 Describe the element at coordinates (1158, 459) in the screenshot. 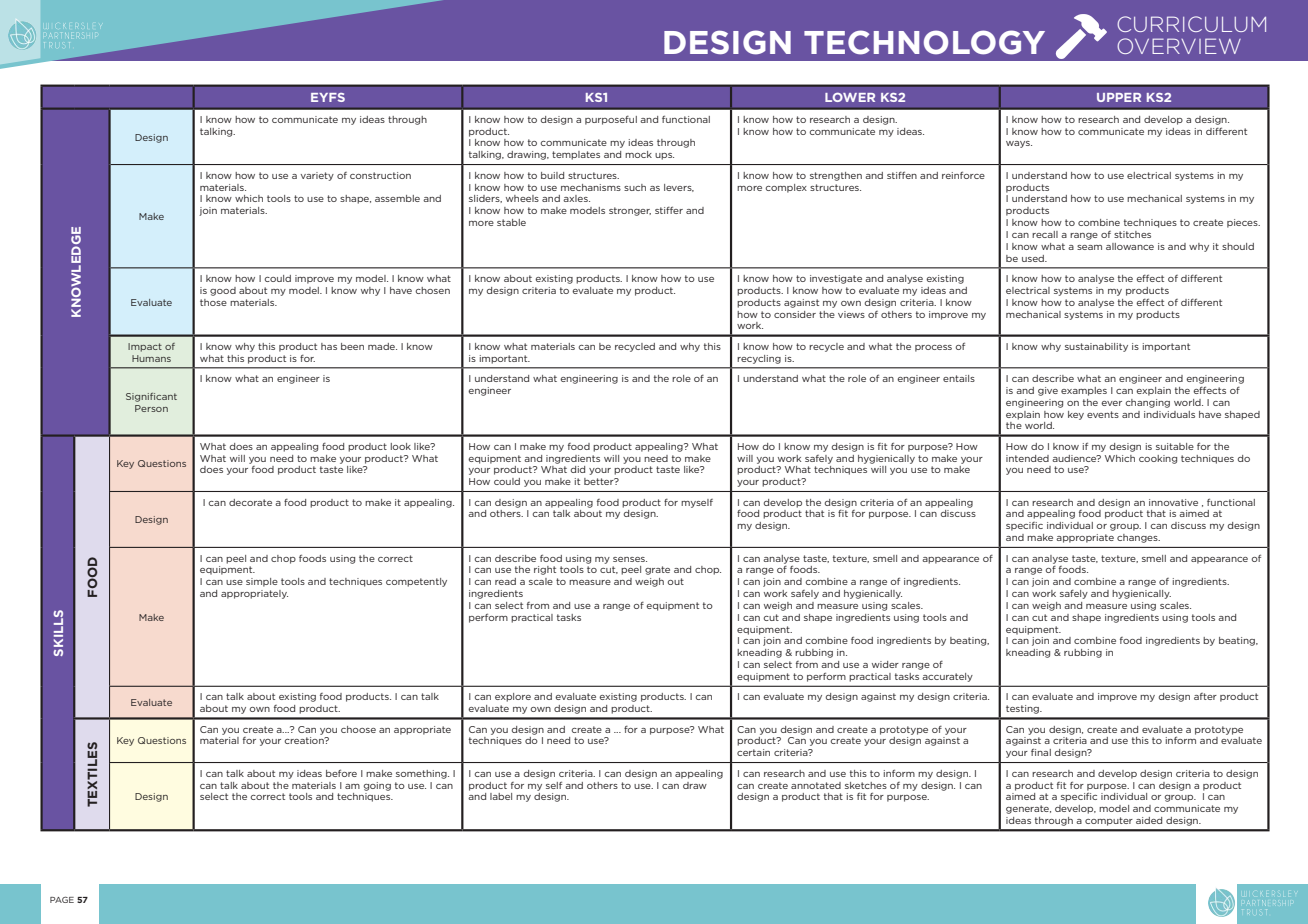

I see `cooking` at that location.
